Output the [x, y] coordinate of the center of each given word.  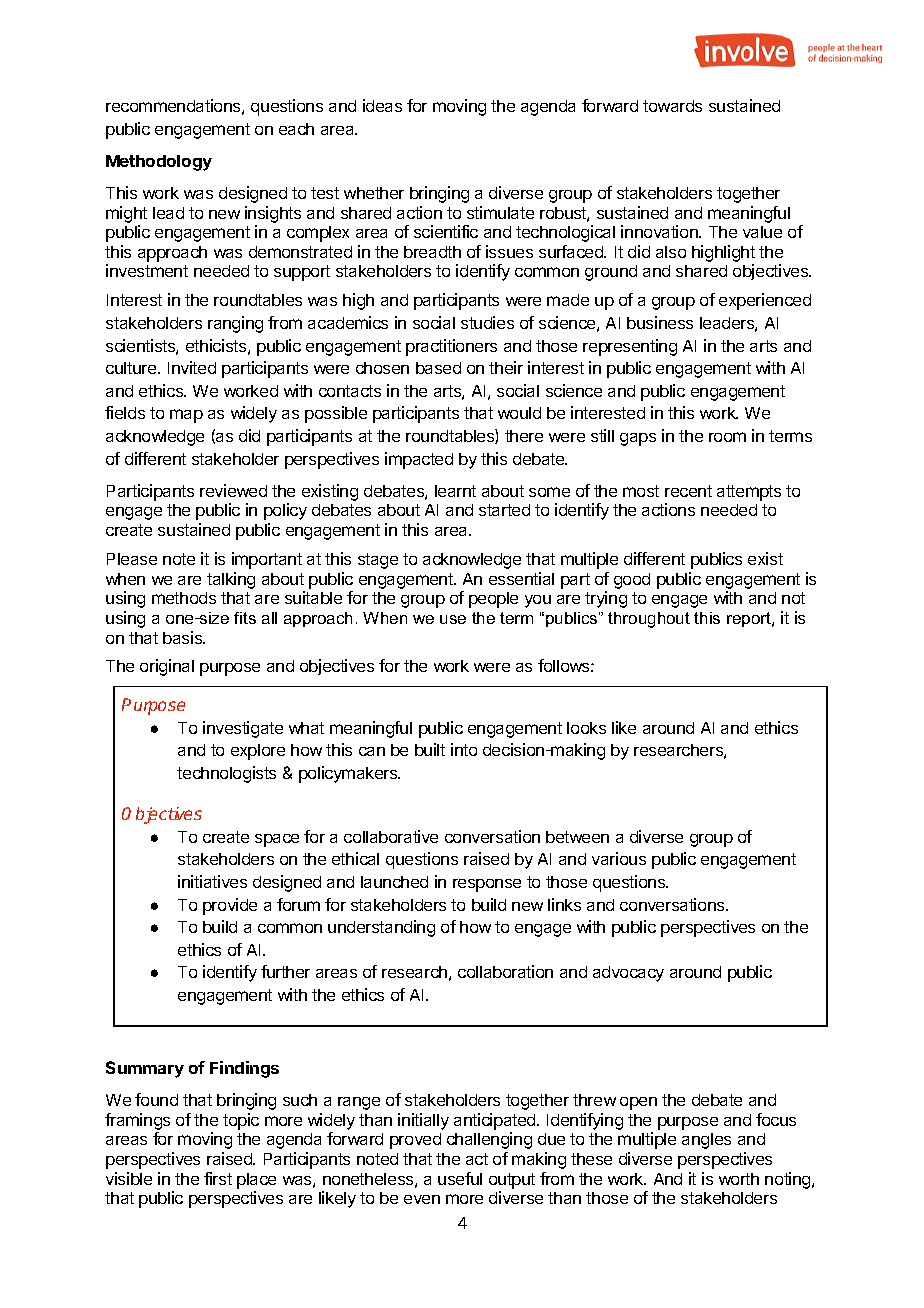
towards [672, 106]
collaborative [391, 836]
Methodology [159, 163]
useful [460, 1178]
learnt [455, 491]
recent [688, 491]
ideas [382, 105]
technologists [226, 774]
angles [706, 1141]
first [218, 1178]
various [619, 858]
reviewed [233, 490]
